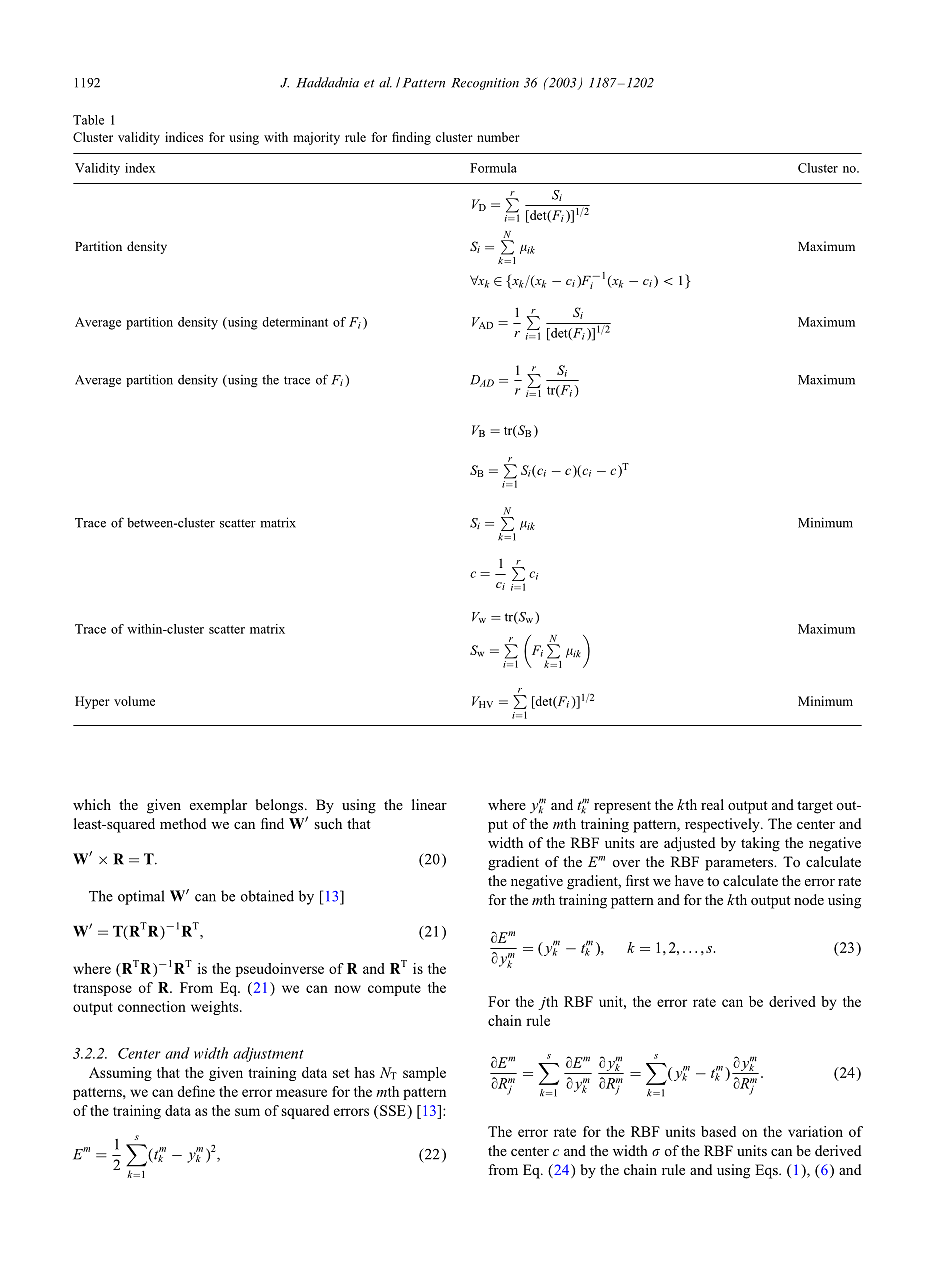  Describe the element at coordinates (134, 701) in the page. I see `volume` at that location.
